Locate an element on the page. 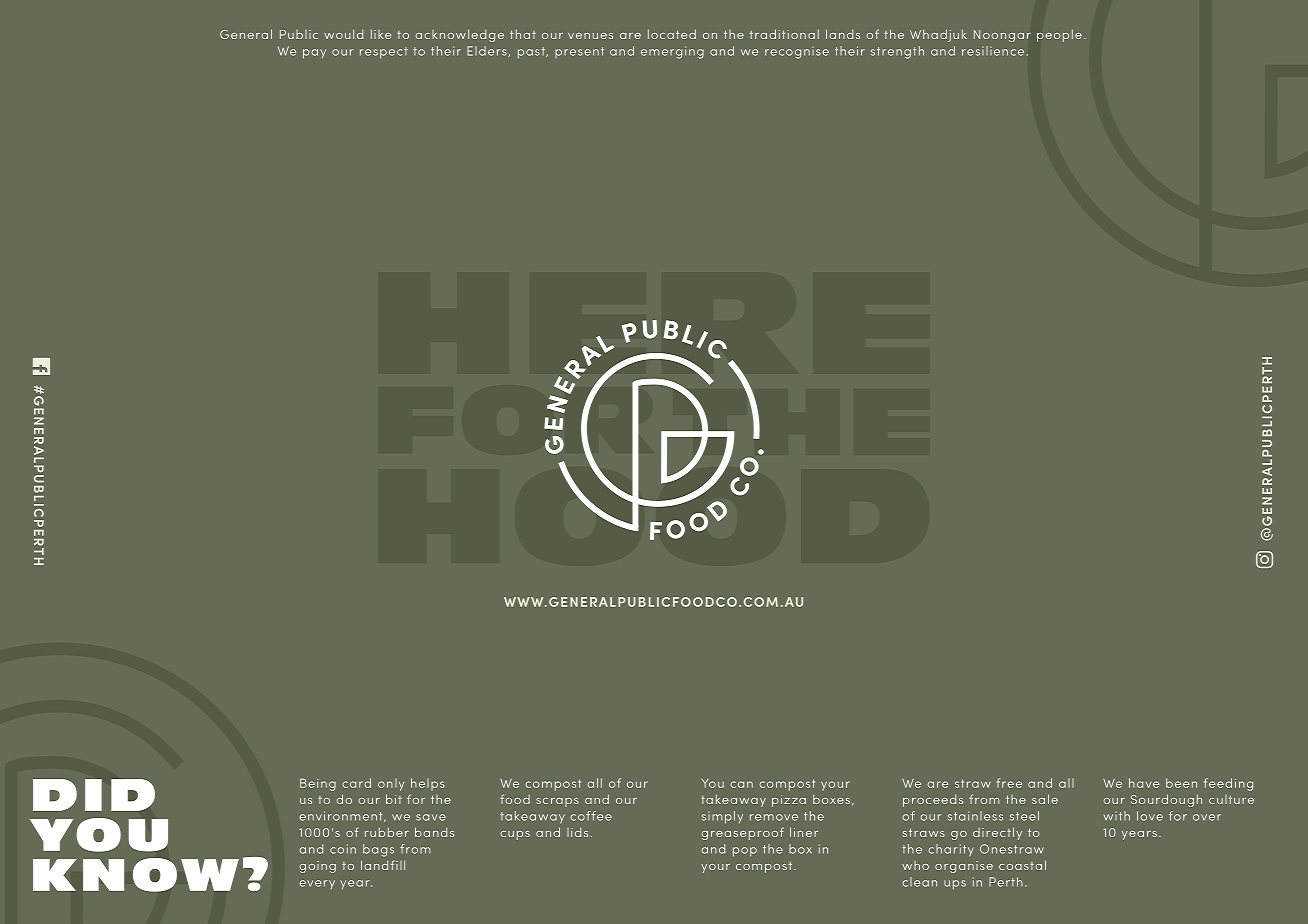  respect is located at coordinates (384, 53).
